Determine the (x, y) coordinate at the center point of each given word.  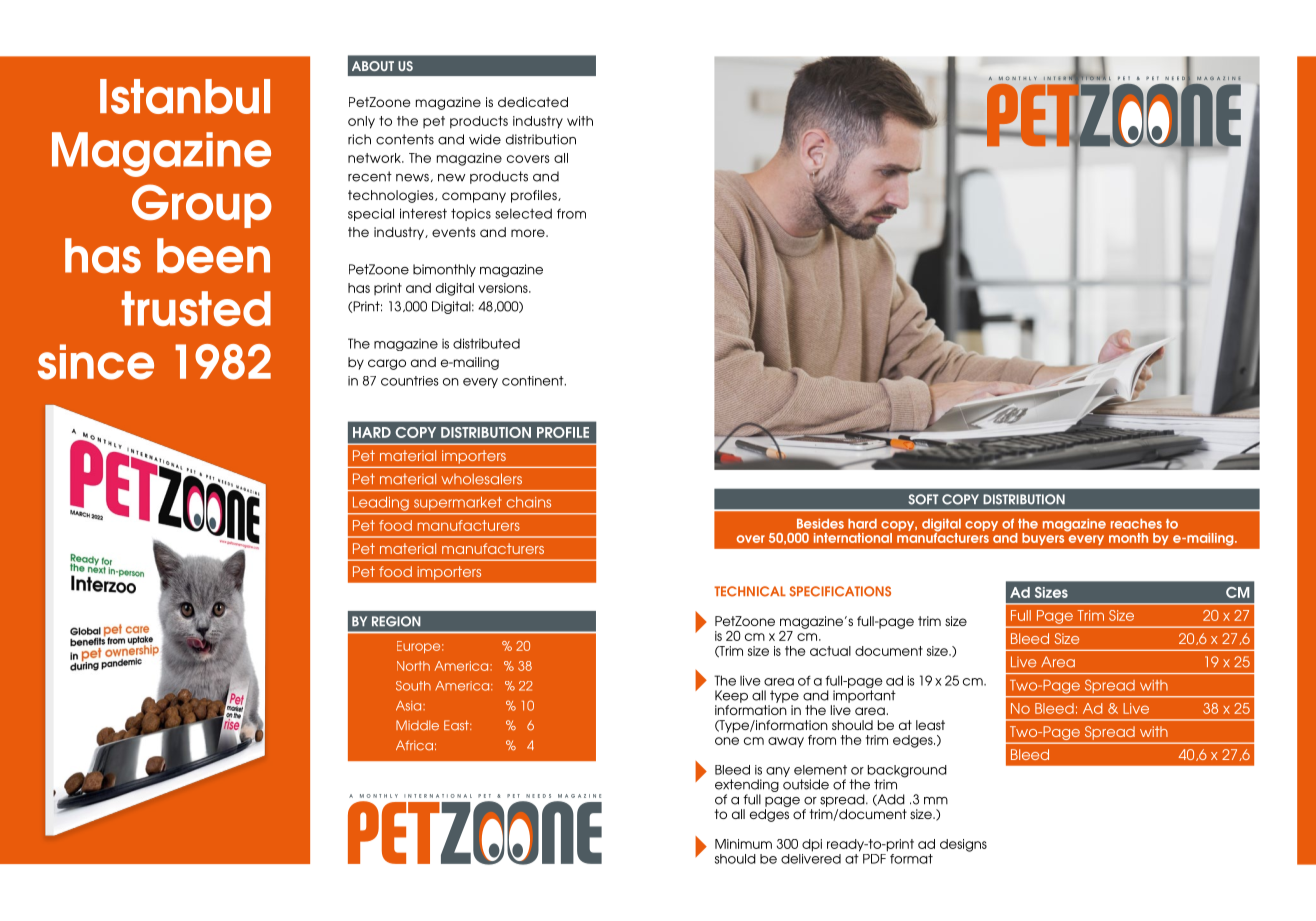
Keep (731, 696)
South (413, 686)
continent (534, 381)
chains (528, 502)
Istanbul (185, 96)
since (96, 362)
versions (504, 288)
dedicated (533, 102)
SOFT (923, 499)
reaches (1136, 524)
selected (523, 213)
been (213, 255)
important (864, 696)
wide (485, 139)
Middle (417, 725)
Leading (381, 504)
